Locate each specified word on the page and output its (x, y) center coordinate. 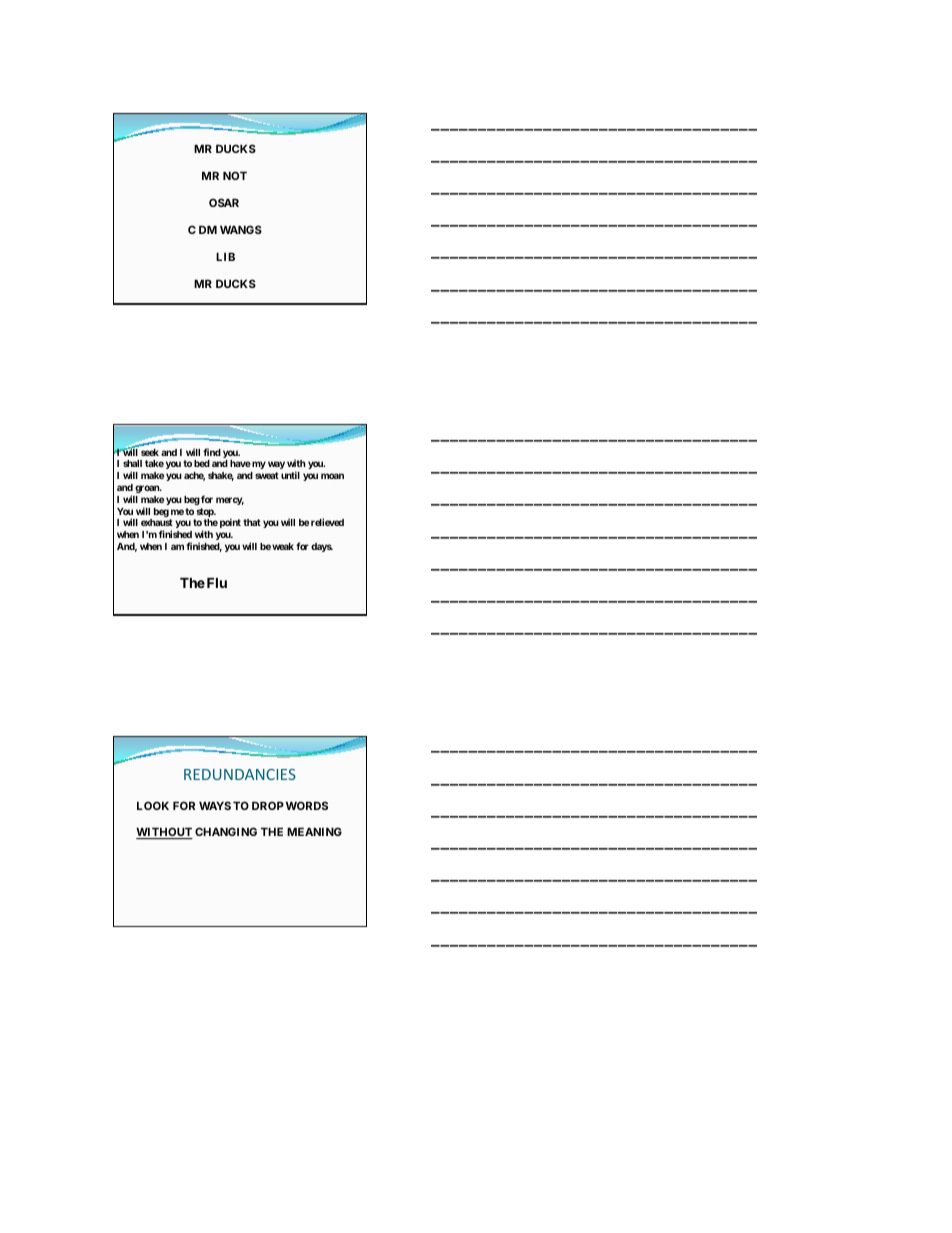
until (290, 475)
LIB (225, 256)
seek (150, 452)
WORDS (307, 805)
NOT (235, 175)
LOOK (153, 805)
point (230, 523)
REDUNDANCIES (240, 774)
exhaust (157, 522)
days (322, 547)
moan (332, 476)
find (212, 452)
